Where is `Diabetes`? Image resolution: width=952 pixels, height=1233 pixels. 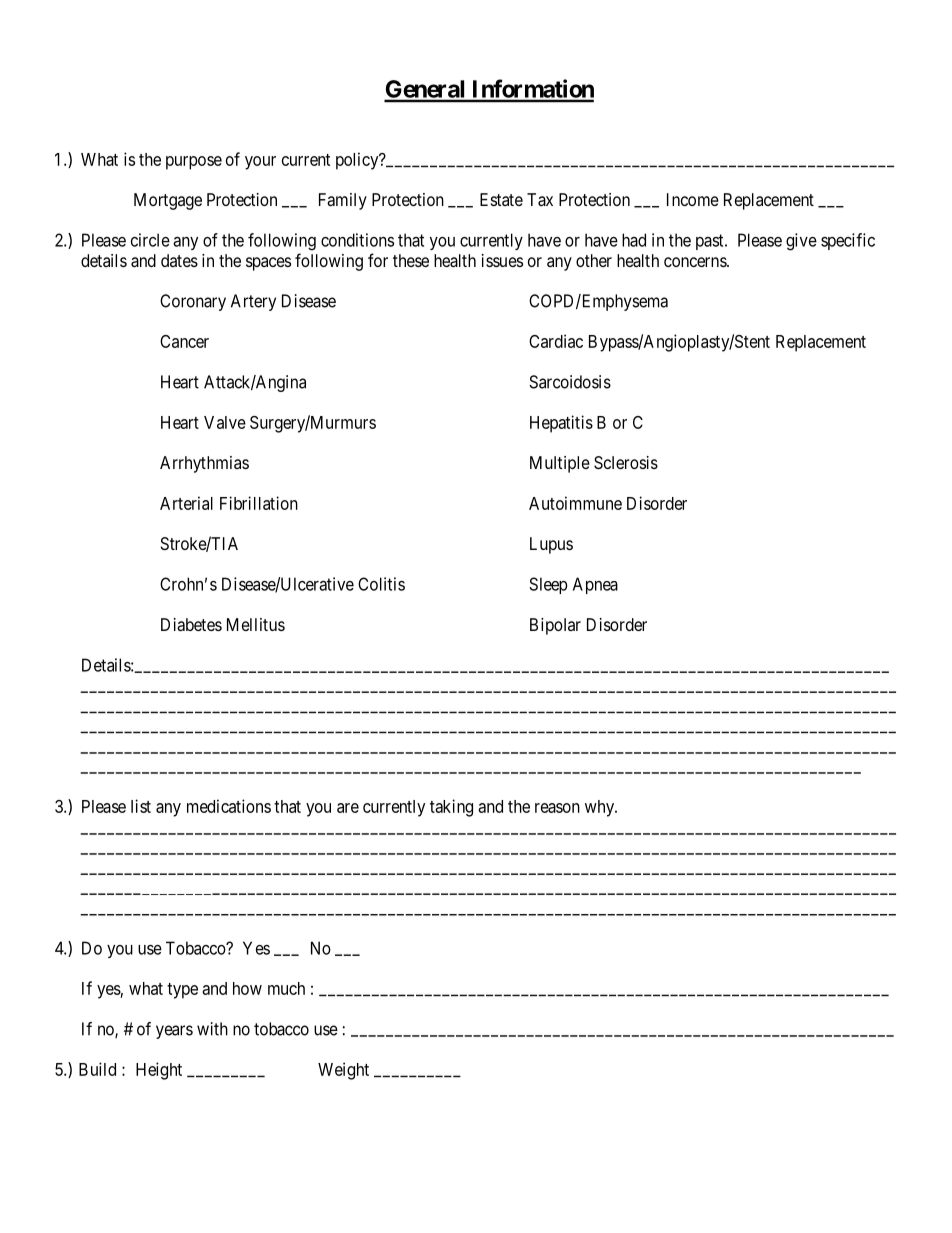 Diabetes is located at coordinates (191, 624).
